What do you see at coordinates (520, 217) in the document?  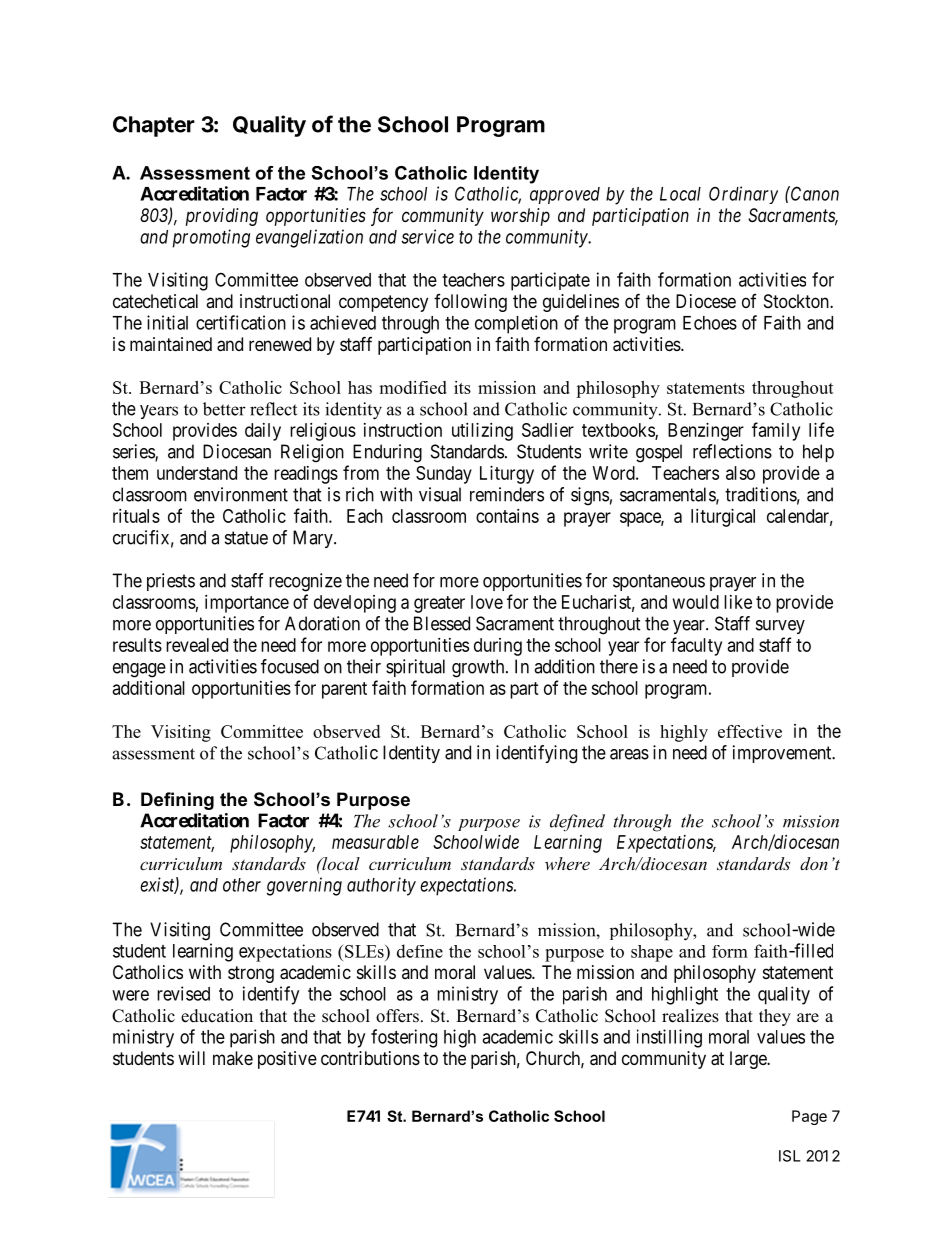 I see `worship` at bounding box center [520, 217].
